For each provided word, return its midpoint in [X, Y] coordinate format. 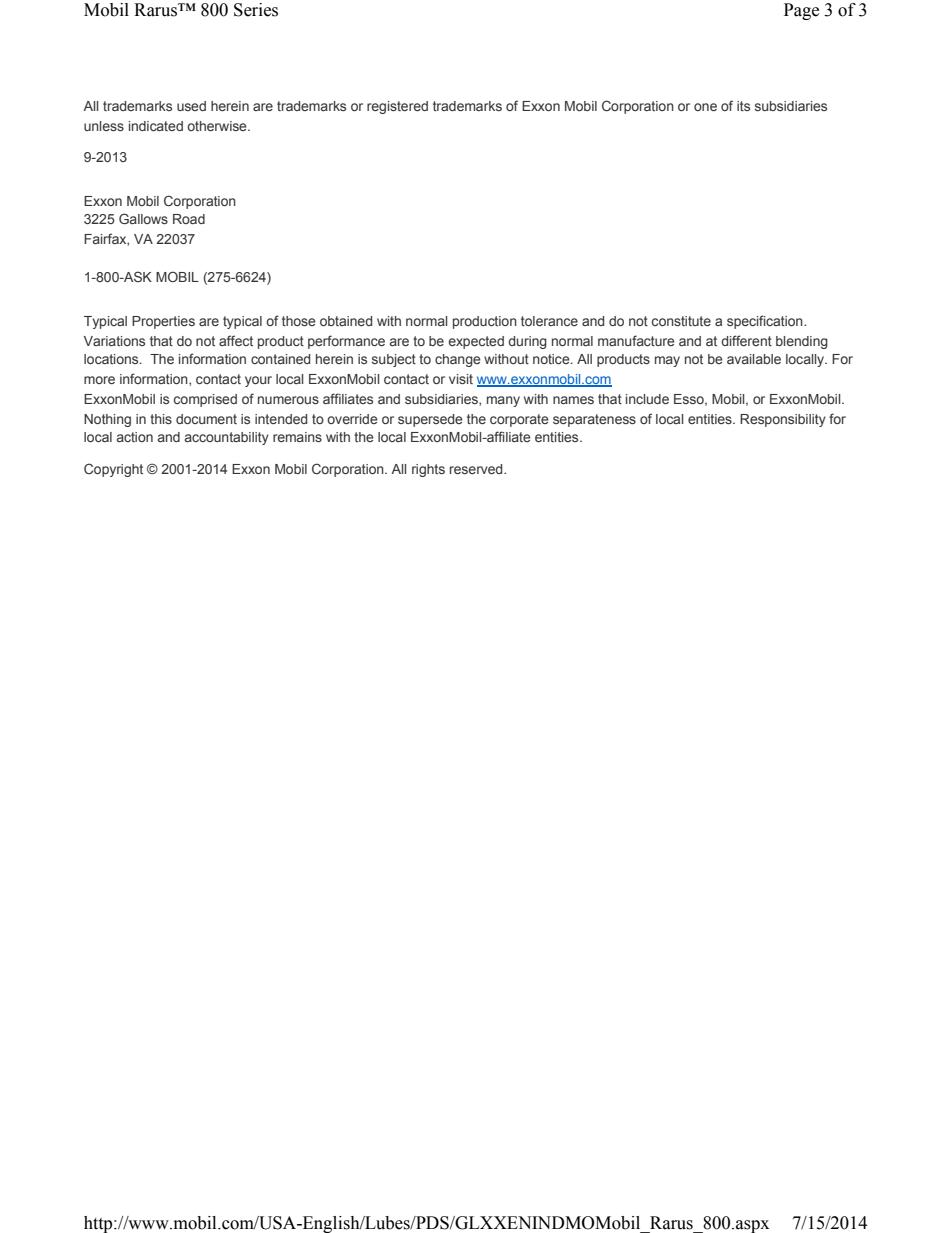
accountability [227, 438]
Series [256, 10]
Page [801, 11]
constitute [681, 321]
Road [189, 219]
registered [397, 107]
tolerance [549, 321]
